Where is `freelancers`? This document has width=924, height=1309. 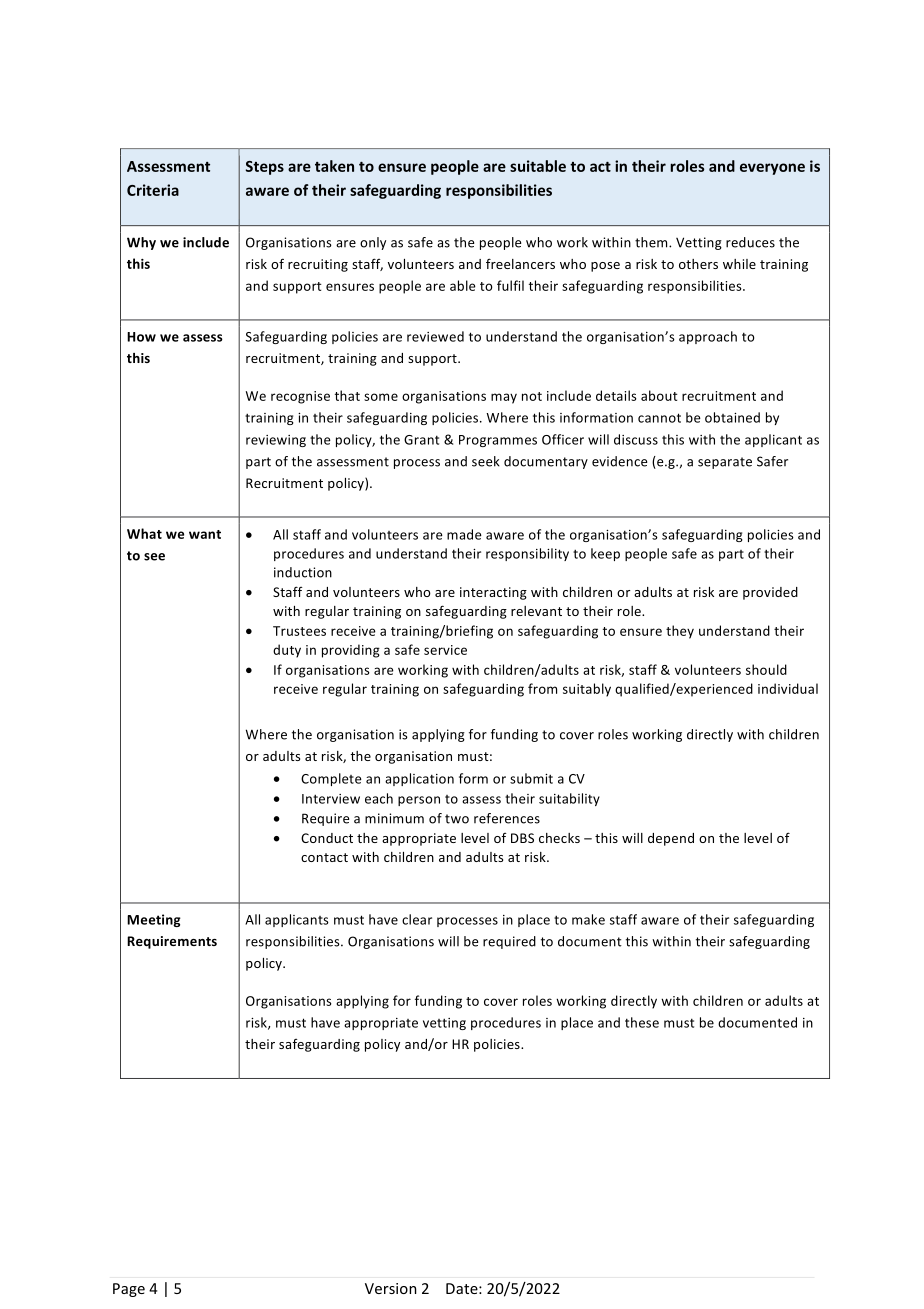 freelancers is located at coordinates (520, 263).
